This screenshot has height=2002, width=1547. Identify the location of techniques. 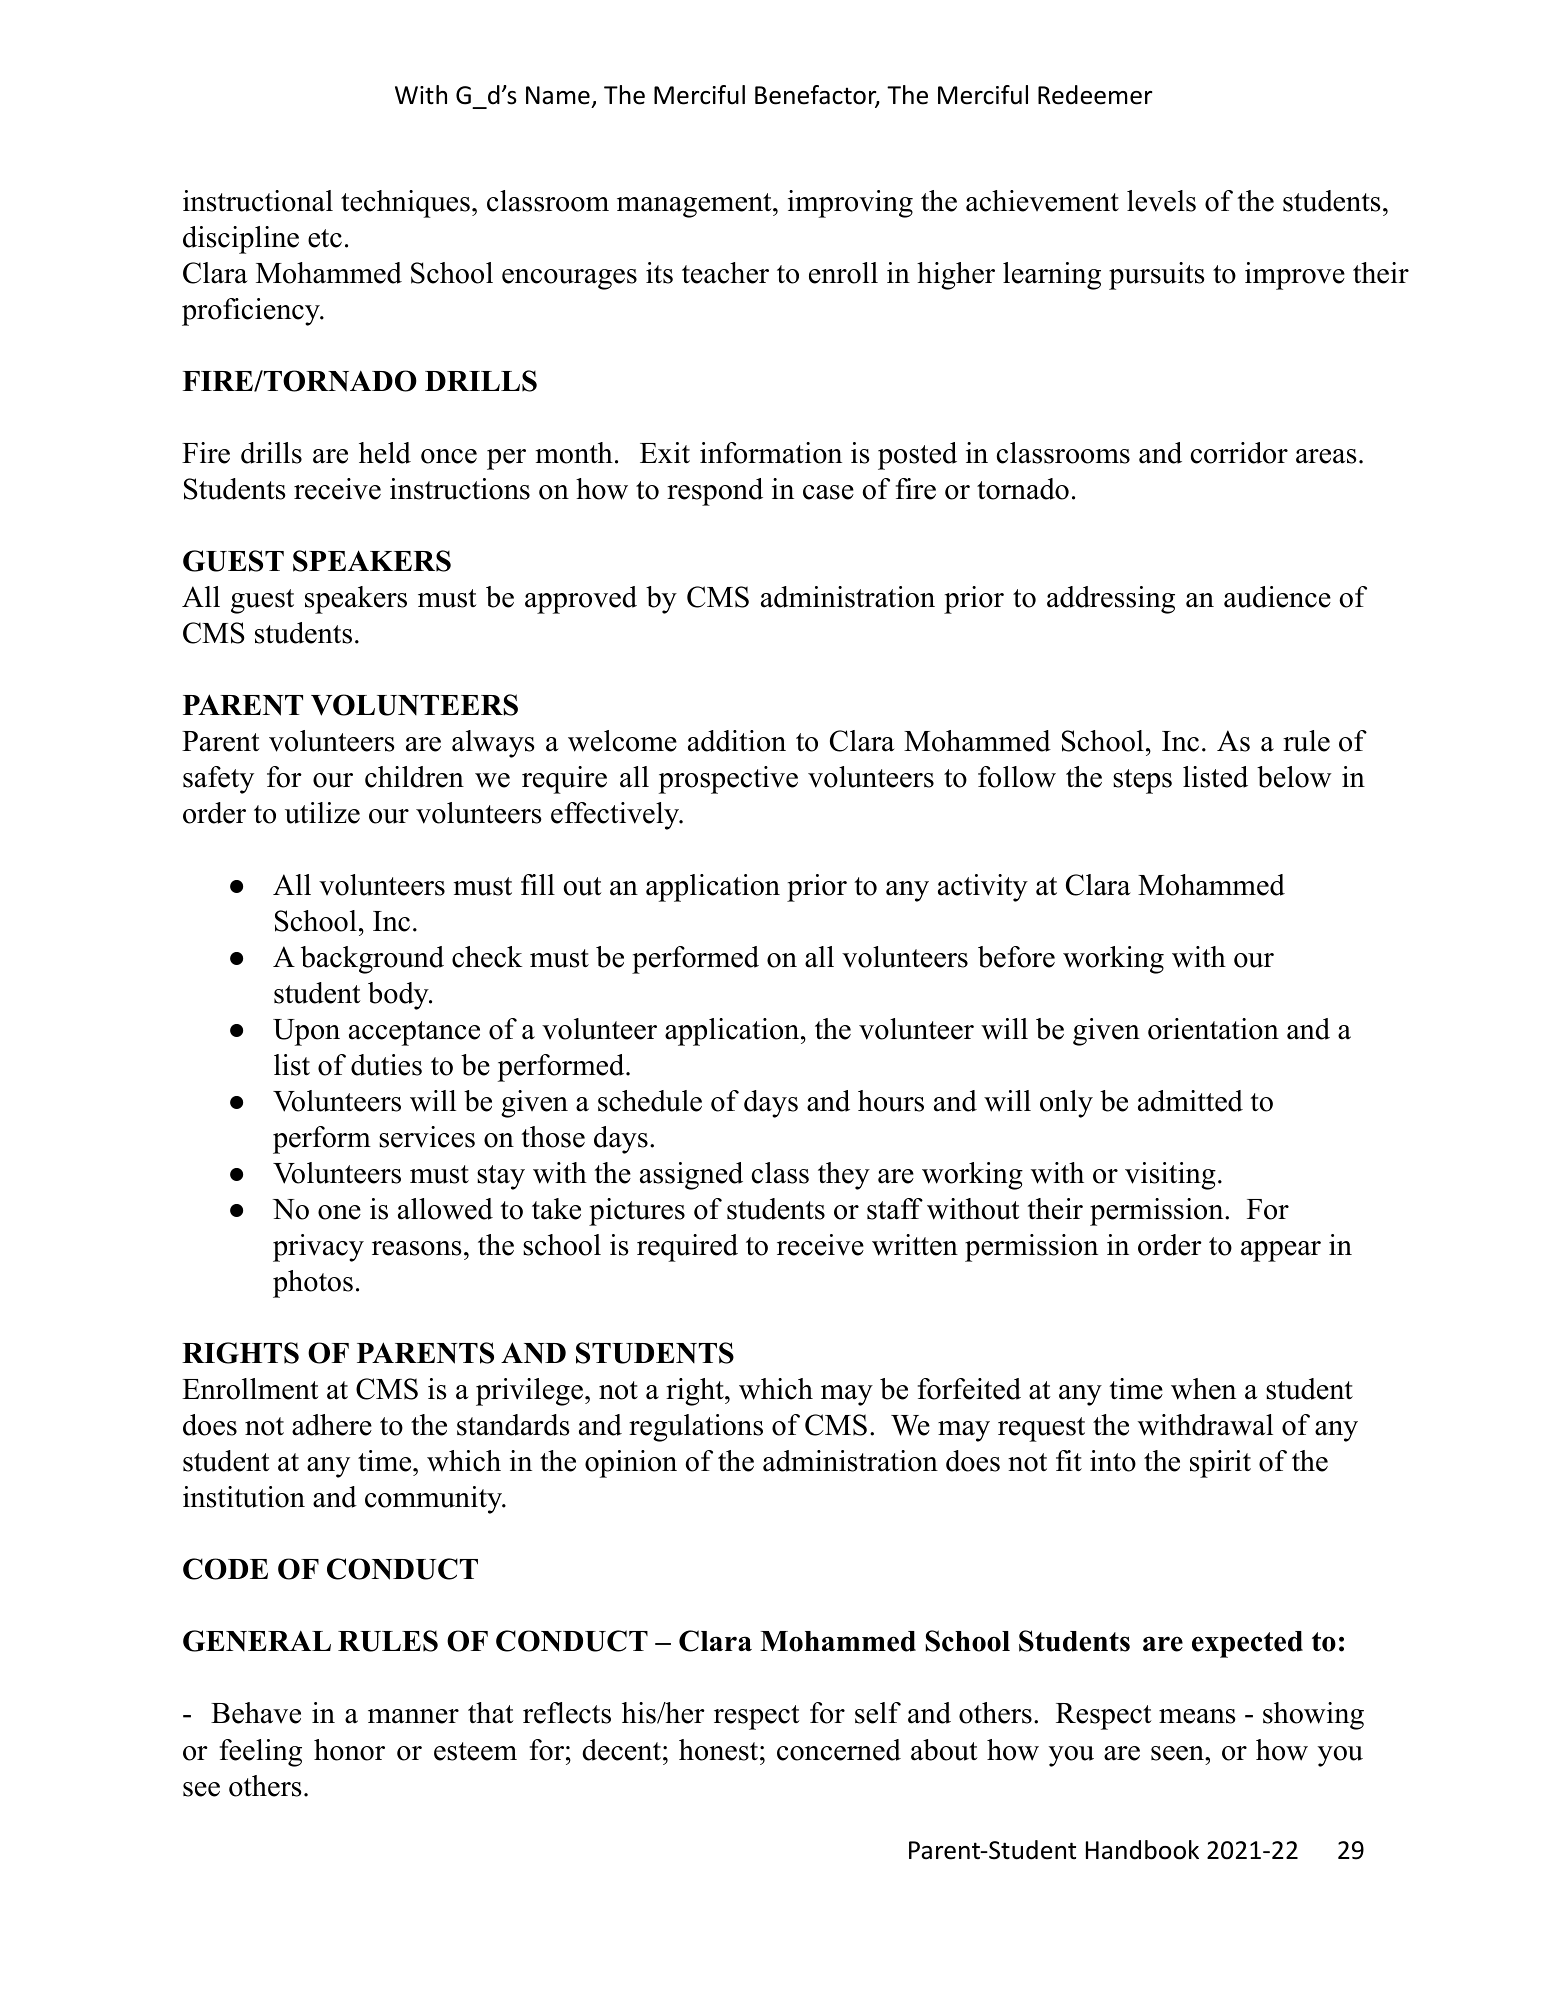
(405, 204).
